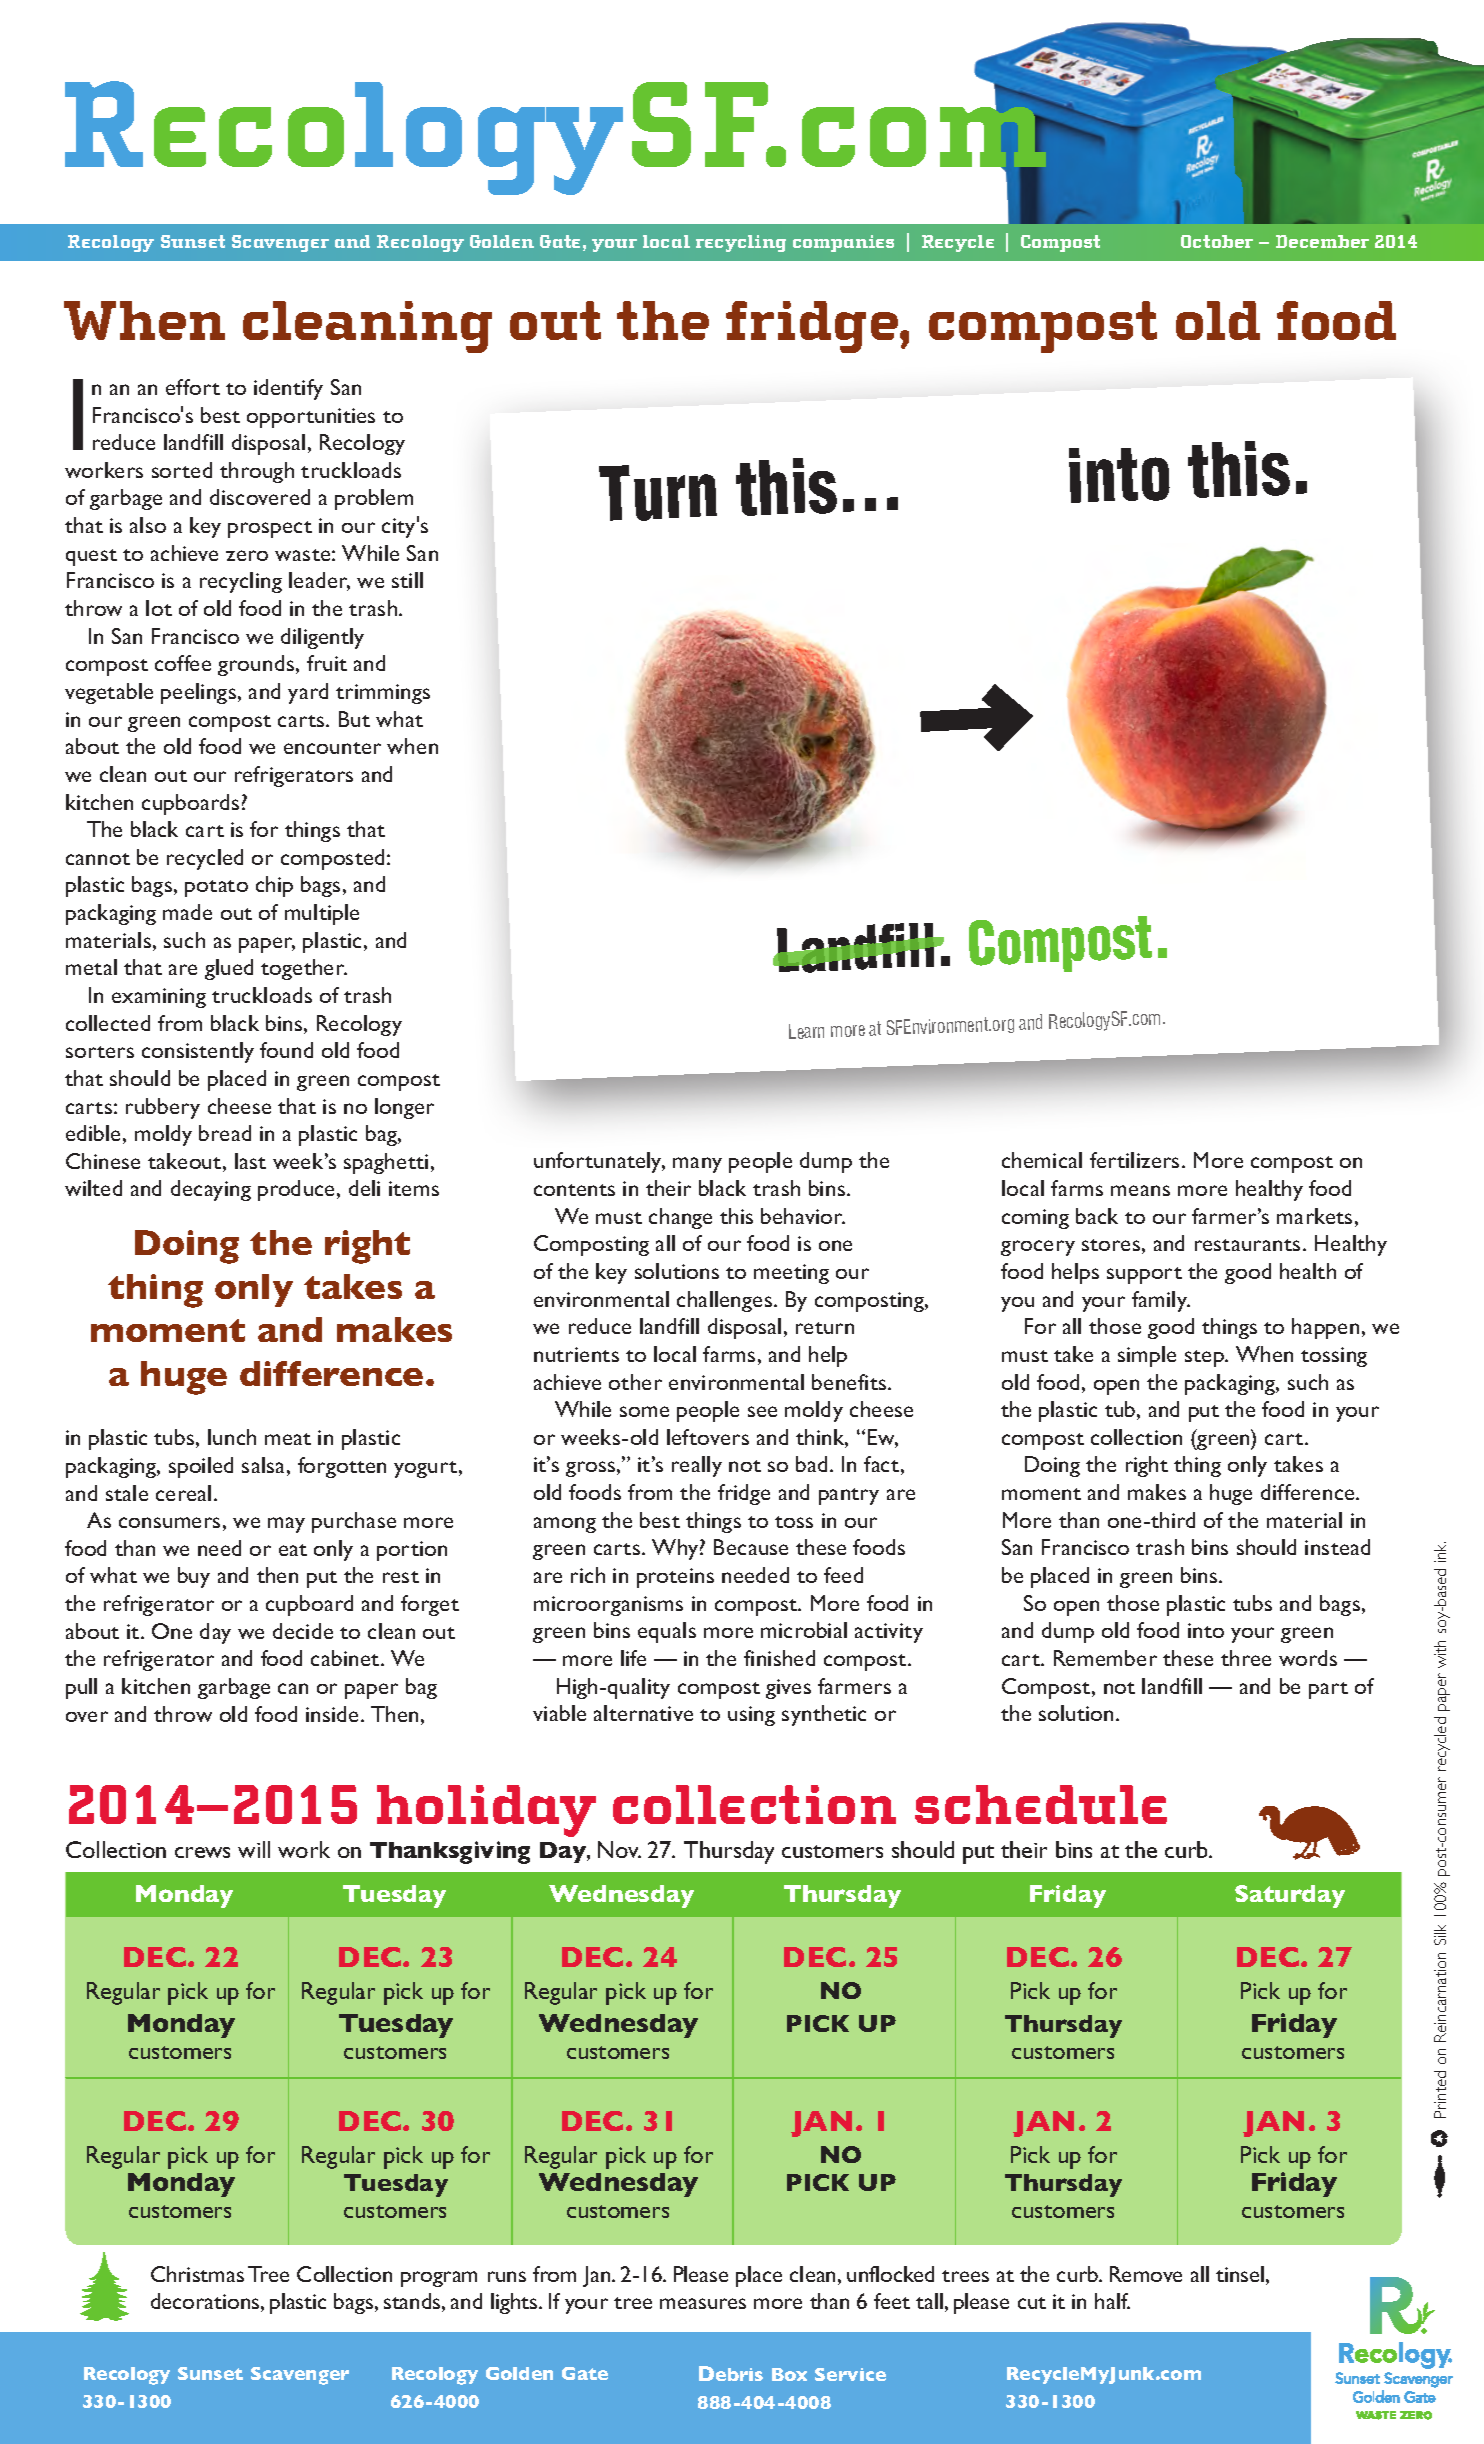 The width and height of the screenshot is (1484, 2444). I want to click on challenges, so click(724, 1301).
